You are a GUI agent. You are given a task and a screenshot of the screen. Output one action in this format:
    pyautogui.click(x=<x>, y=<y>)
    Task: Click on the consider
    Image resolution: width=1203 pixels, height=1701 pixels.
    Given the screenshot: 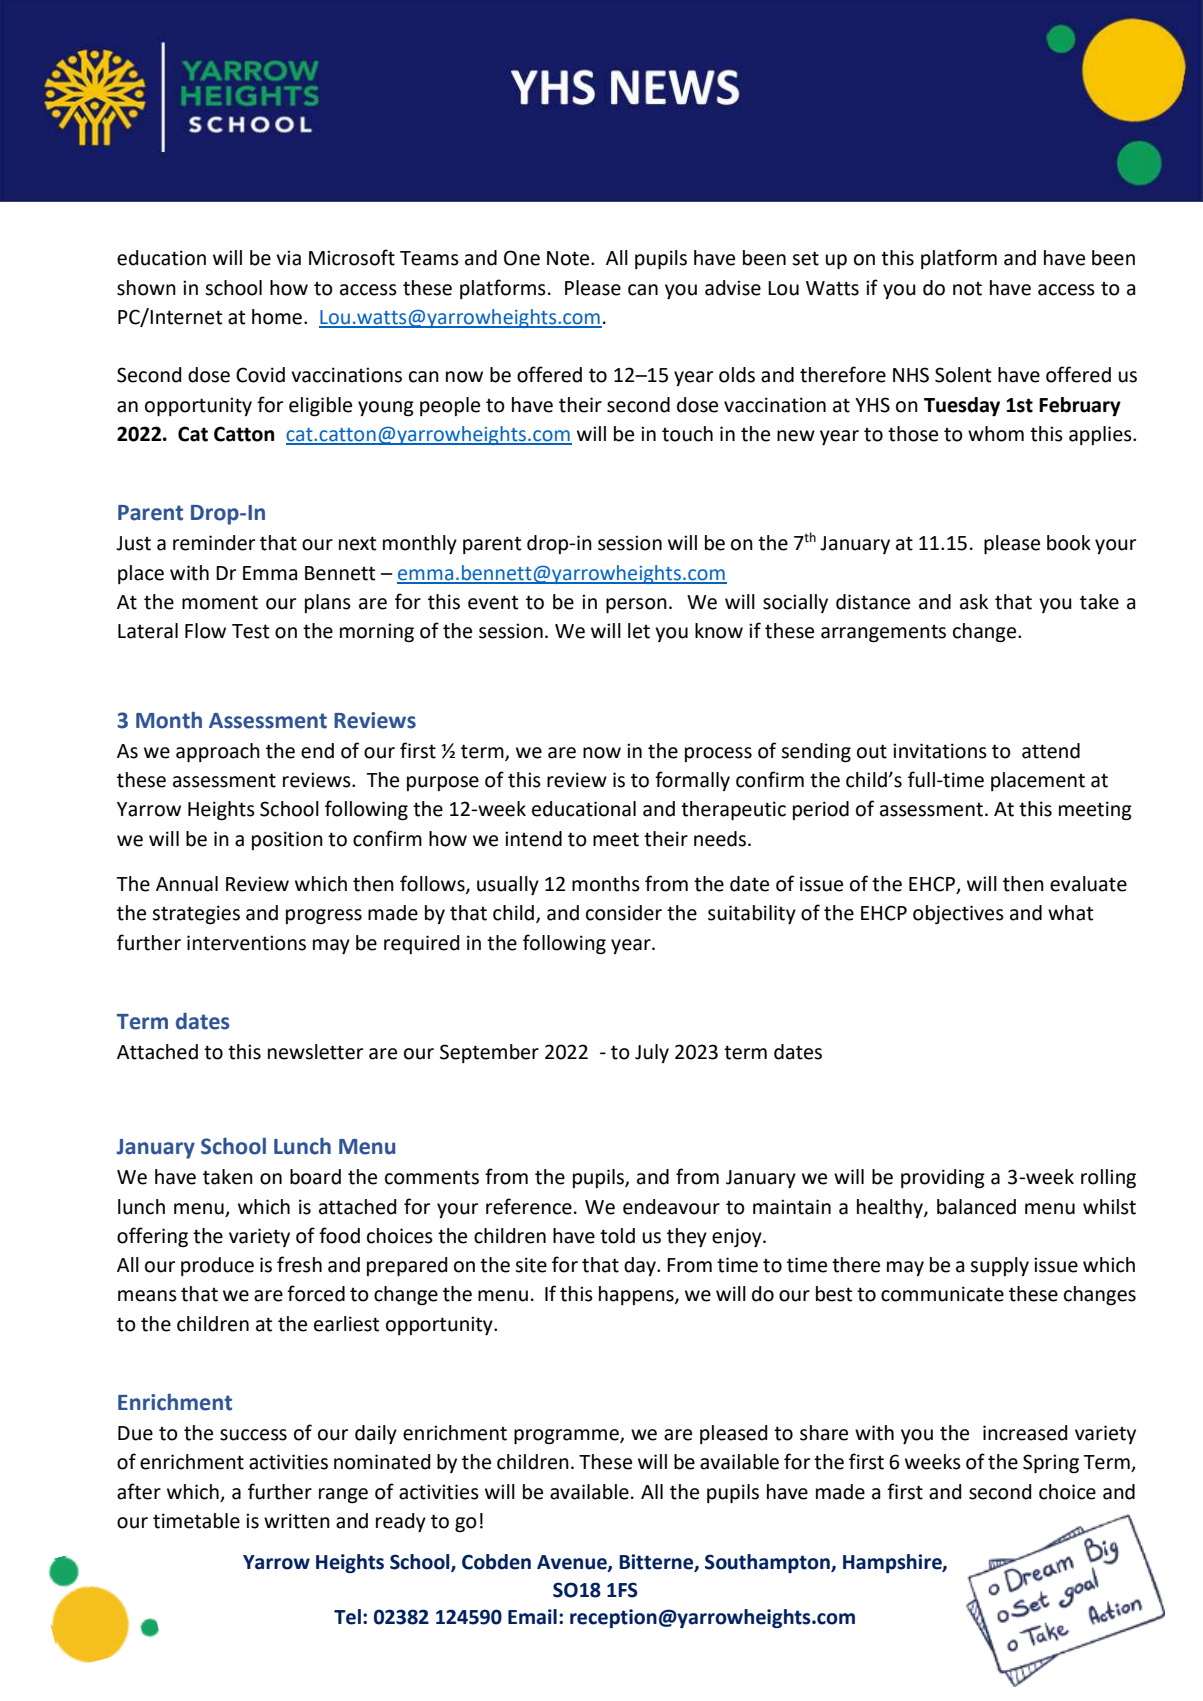 What is the action you would take?
    pyautogui.click(x=624, y=913)
